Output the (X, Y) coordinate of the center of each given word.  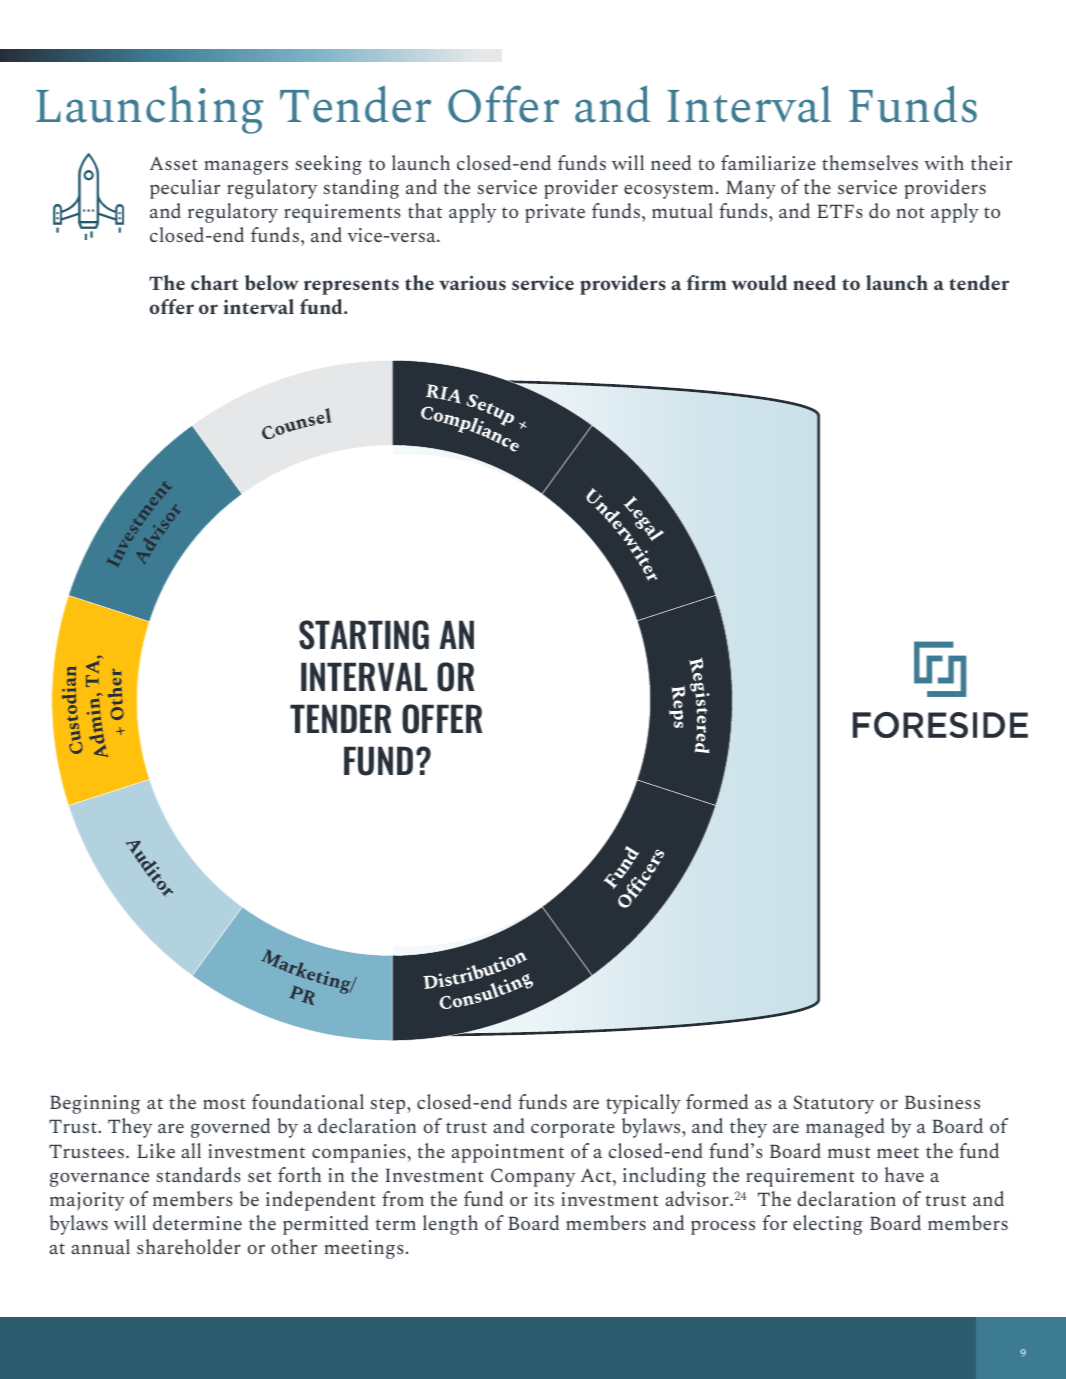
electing (827, 1225)
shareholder (189, 1246)
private (555, 213)
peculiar (185, 189)
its (544, 1199)
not (910, 212)
